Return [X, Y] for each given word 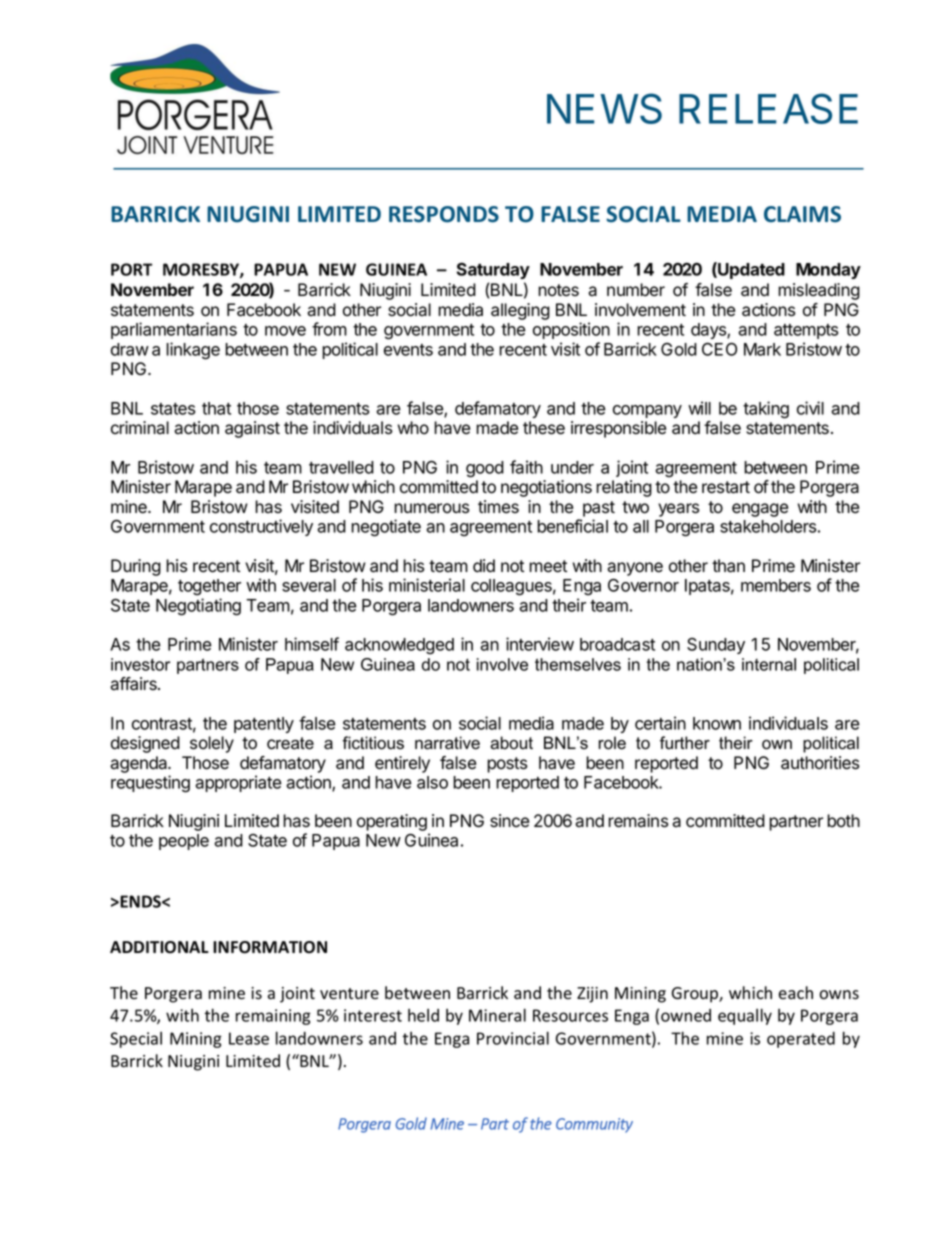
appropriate [238, 783]
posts [507, 765]
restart [726, 487]
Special [136, 1040]
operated [801, 1040]
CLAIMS [802, 214]
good [485, 469]
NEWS [604, 108]
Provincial [513, 1038]
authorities [820, 763]
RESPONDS [444, 214]
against [252, 429]
